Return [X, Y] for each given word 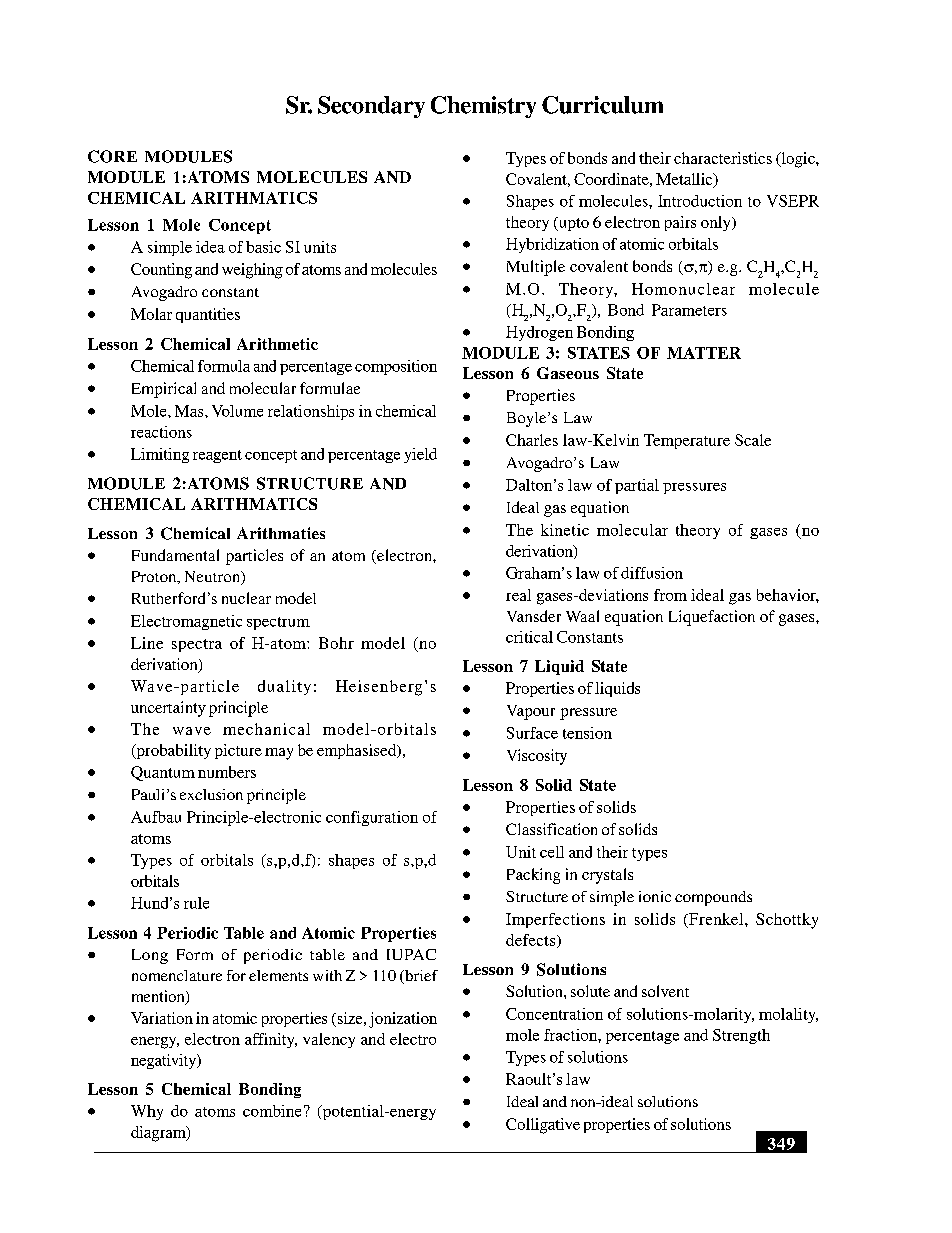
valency [329, 1040]
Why [147, 1112]
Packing [533, 876]
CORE [112, 156]
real [518, 595]
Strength [741, 1036]
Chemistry [483, 107]
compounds [713, 898]
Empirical [164, 390]
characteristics [723, 158]
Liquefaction [712, 618]
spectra [197, 645]
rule [196, 903]
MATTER [704, 353]
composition [396, 367]
